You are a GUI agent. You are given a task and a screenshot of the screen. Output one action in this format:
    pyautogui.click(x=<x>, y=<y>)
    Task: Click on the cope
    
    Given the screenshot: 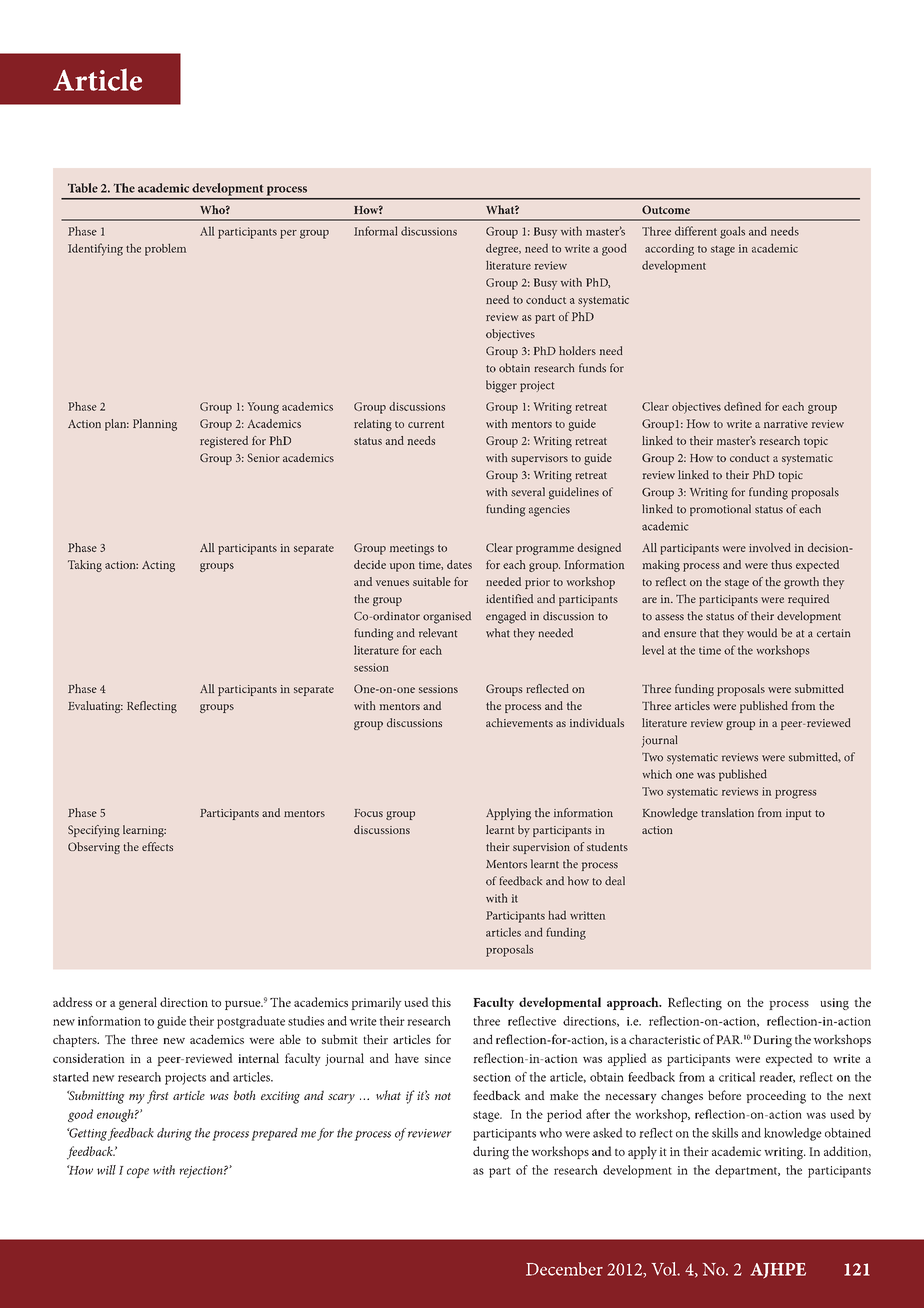 What is the action you would take?
    pyautogui.click(x=138, y=1173)
